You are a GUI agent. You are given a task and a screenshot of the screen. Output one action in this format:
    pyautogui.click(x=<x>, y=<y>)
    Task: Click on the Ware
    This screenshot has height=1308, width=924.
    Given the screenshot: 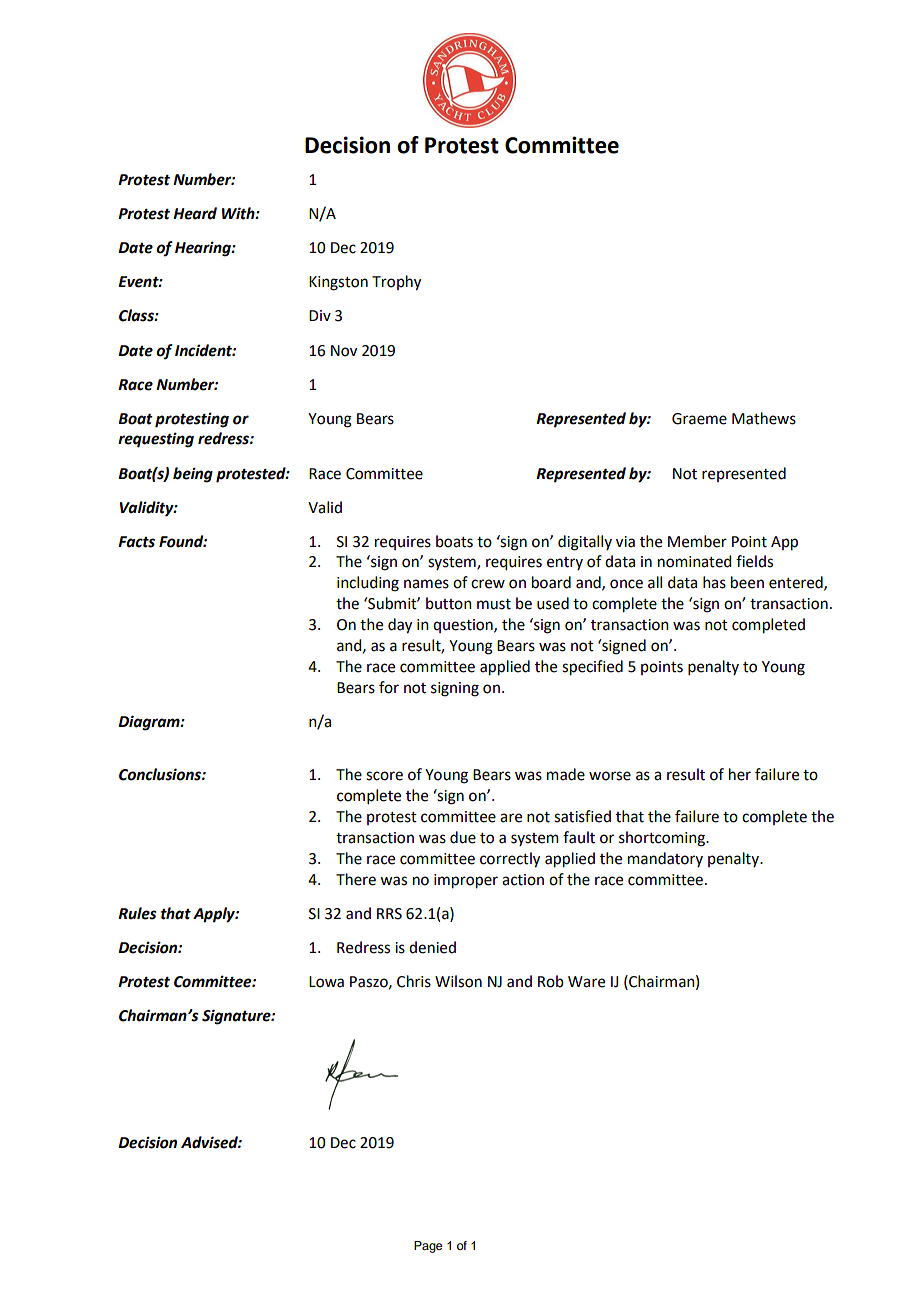 What is the action you would take?
    pyautogui.click(x=586, y=982)
